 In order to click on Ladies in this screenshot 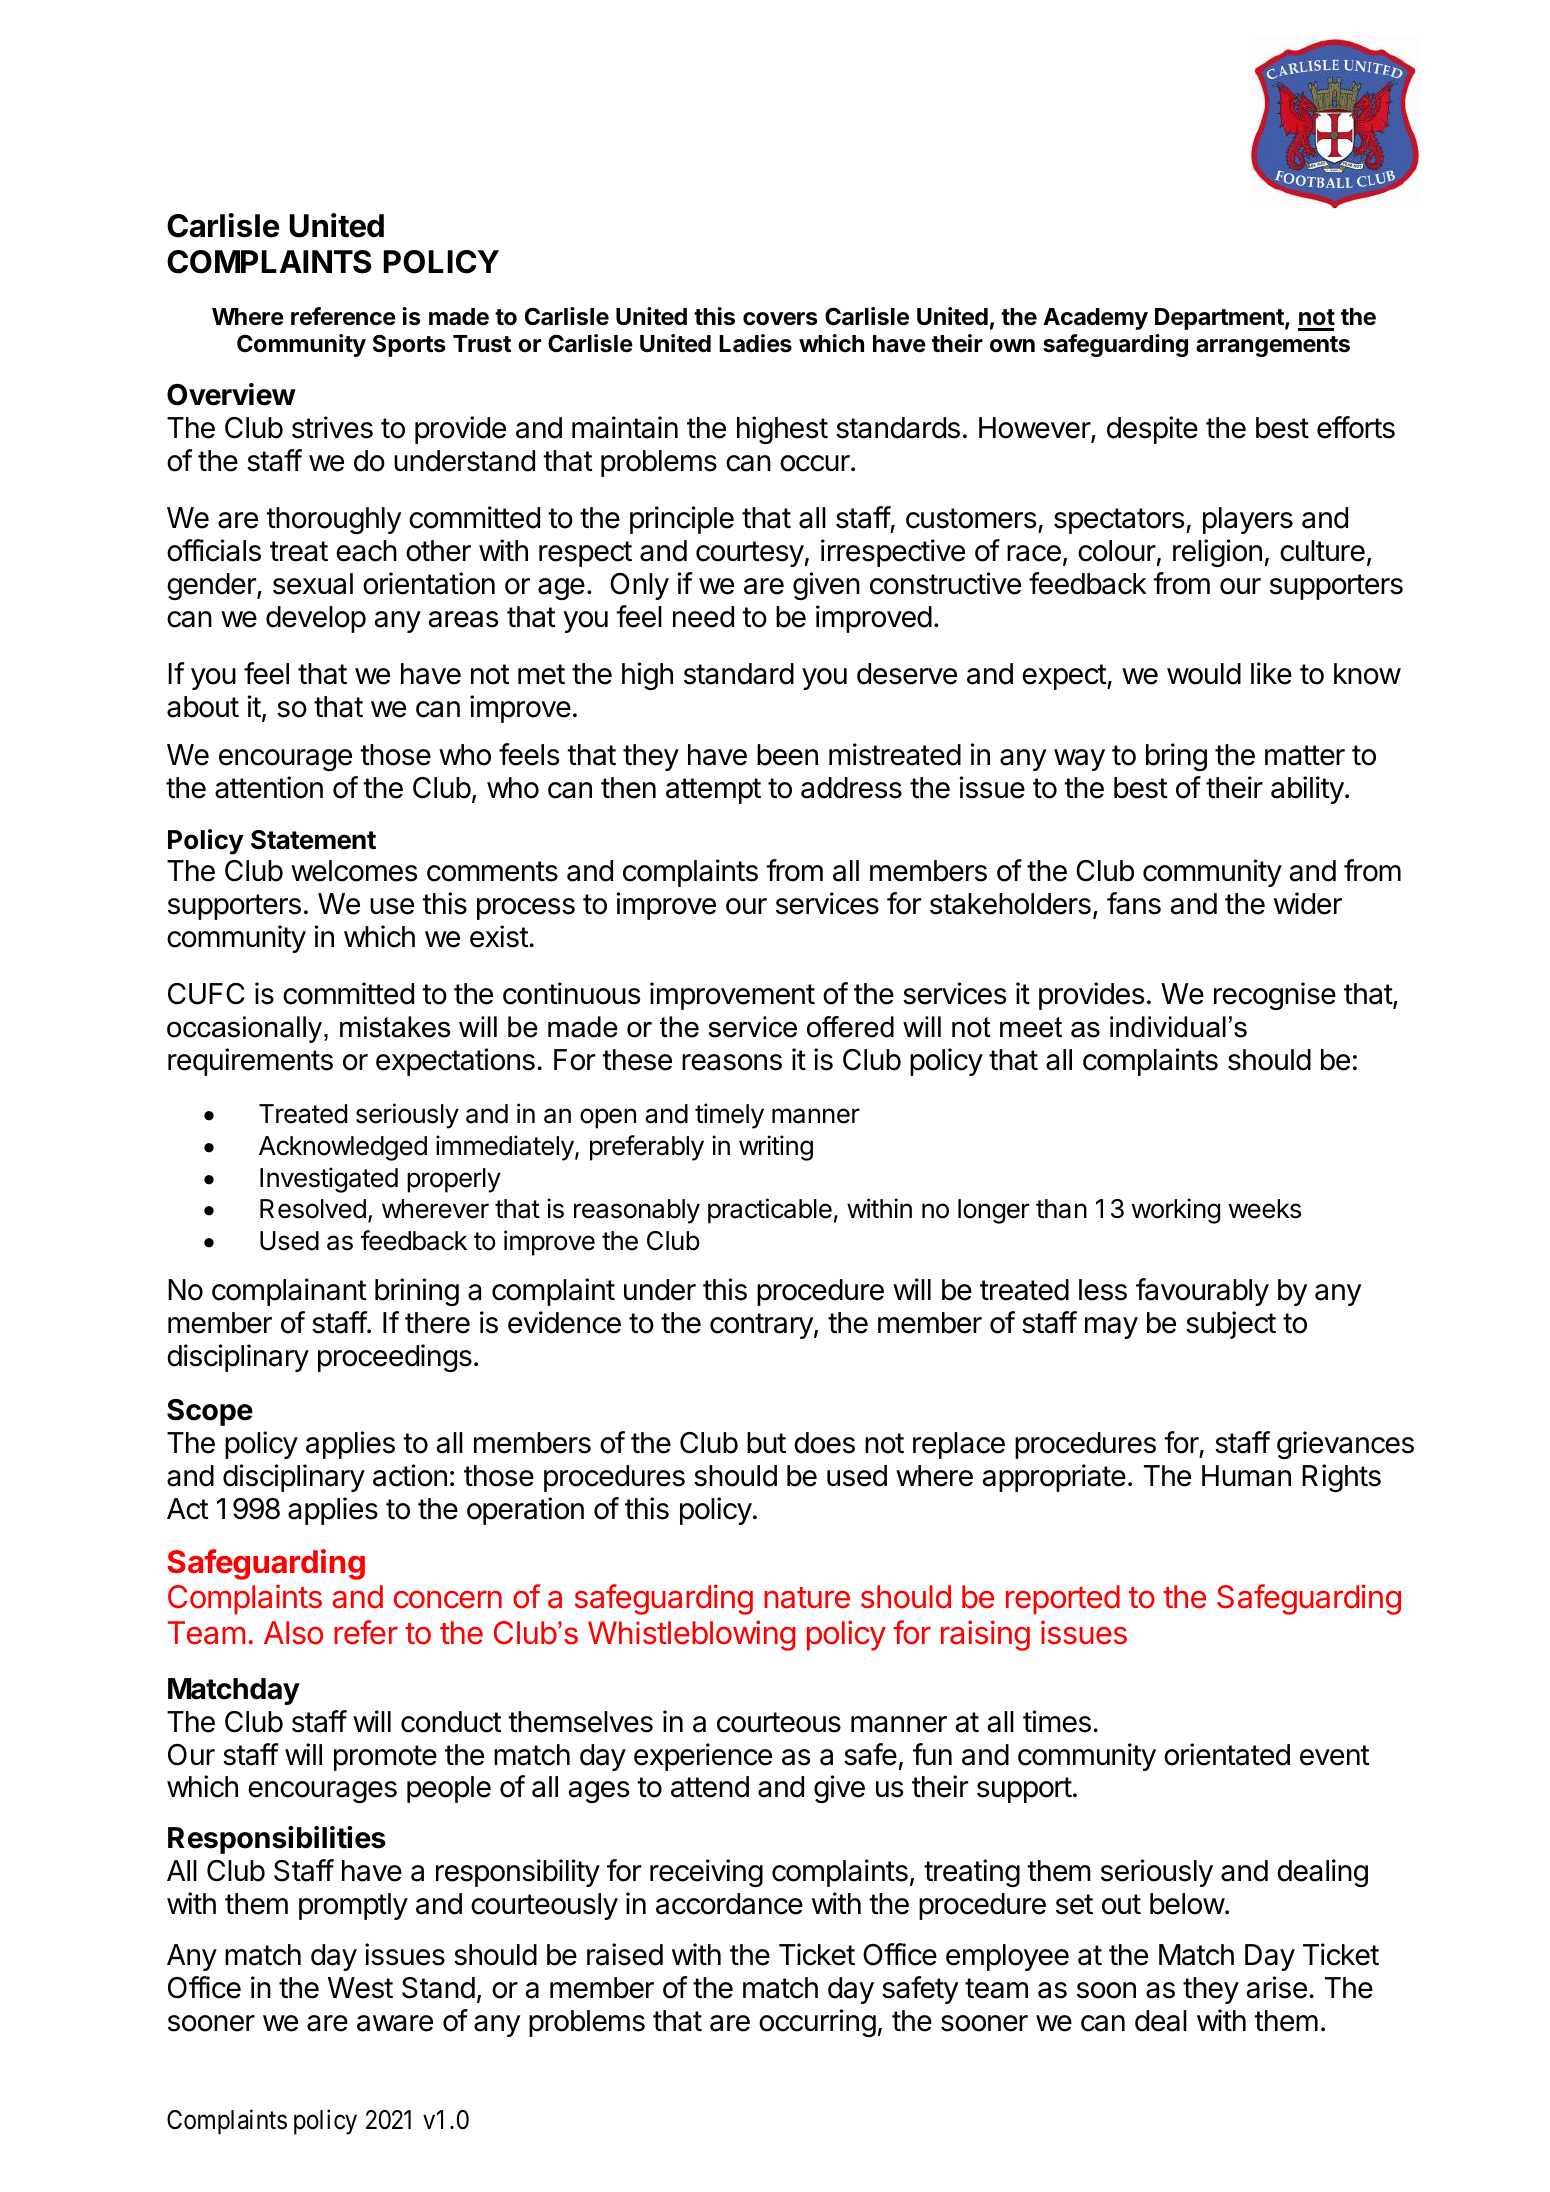, I will do `click(755, 343)`.
